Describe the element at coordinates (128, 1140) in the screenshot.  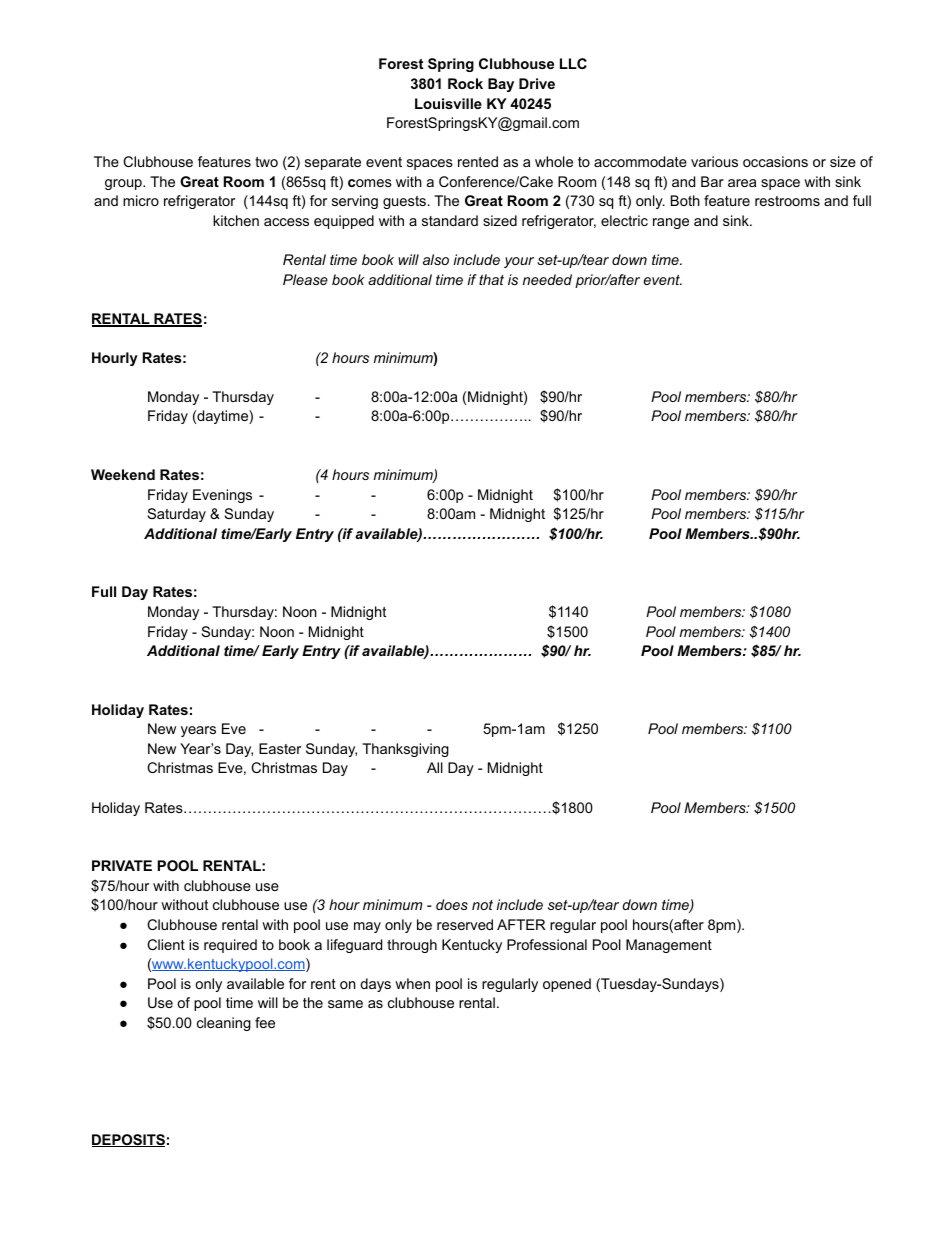
I see `DEPOSITS` at that location.
